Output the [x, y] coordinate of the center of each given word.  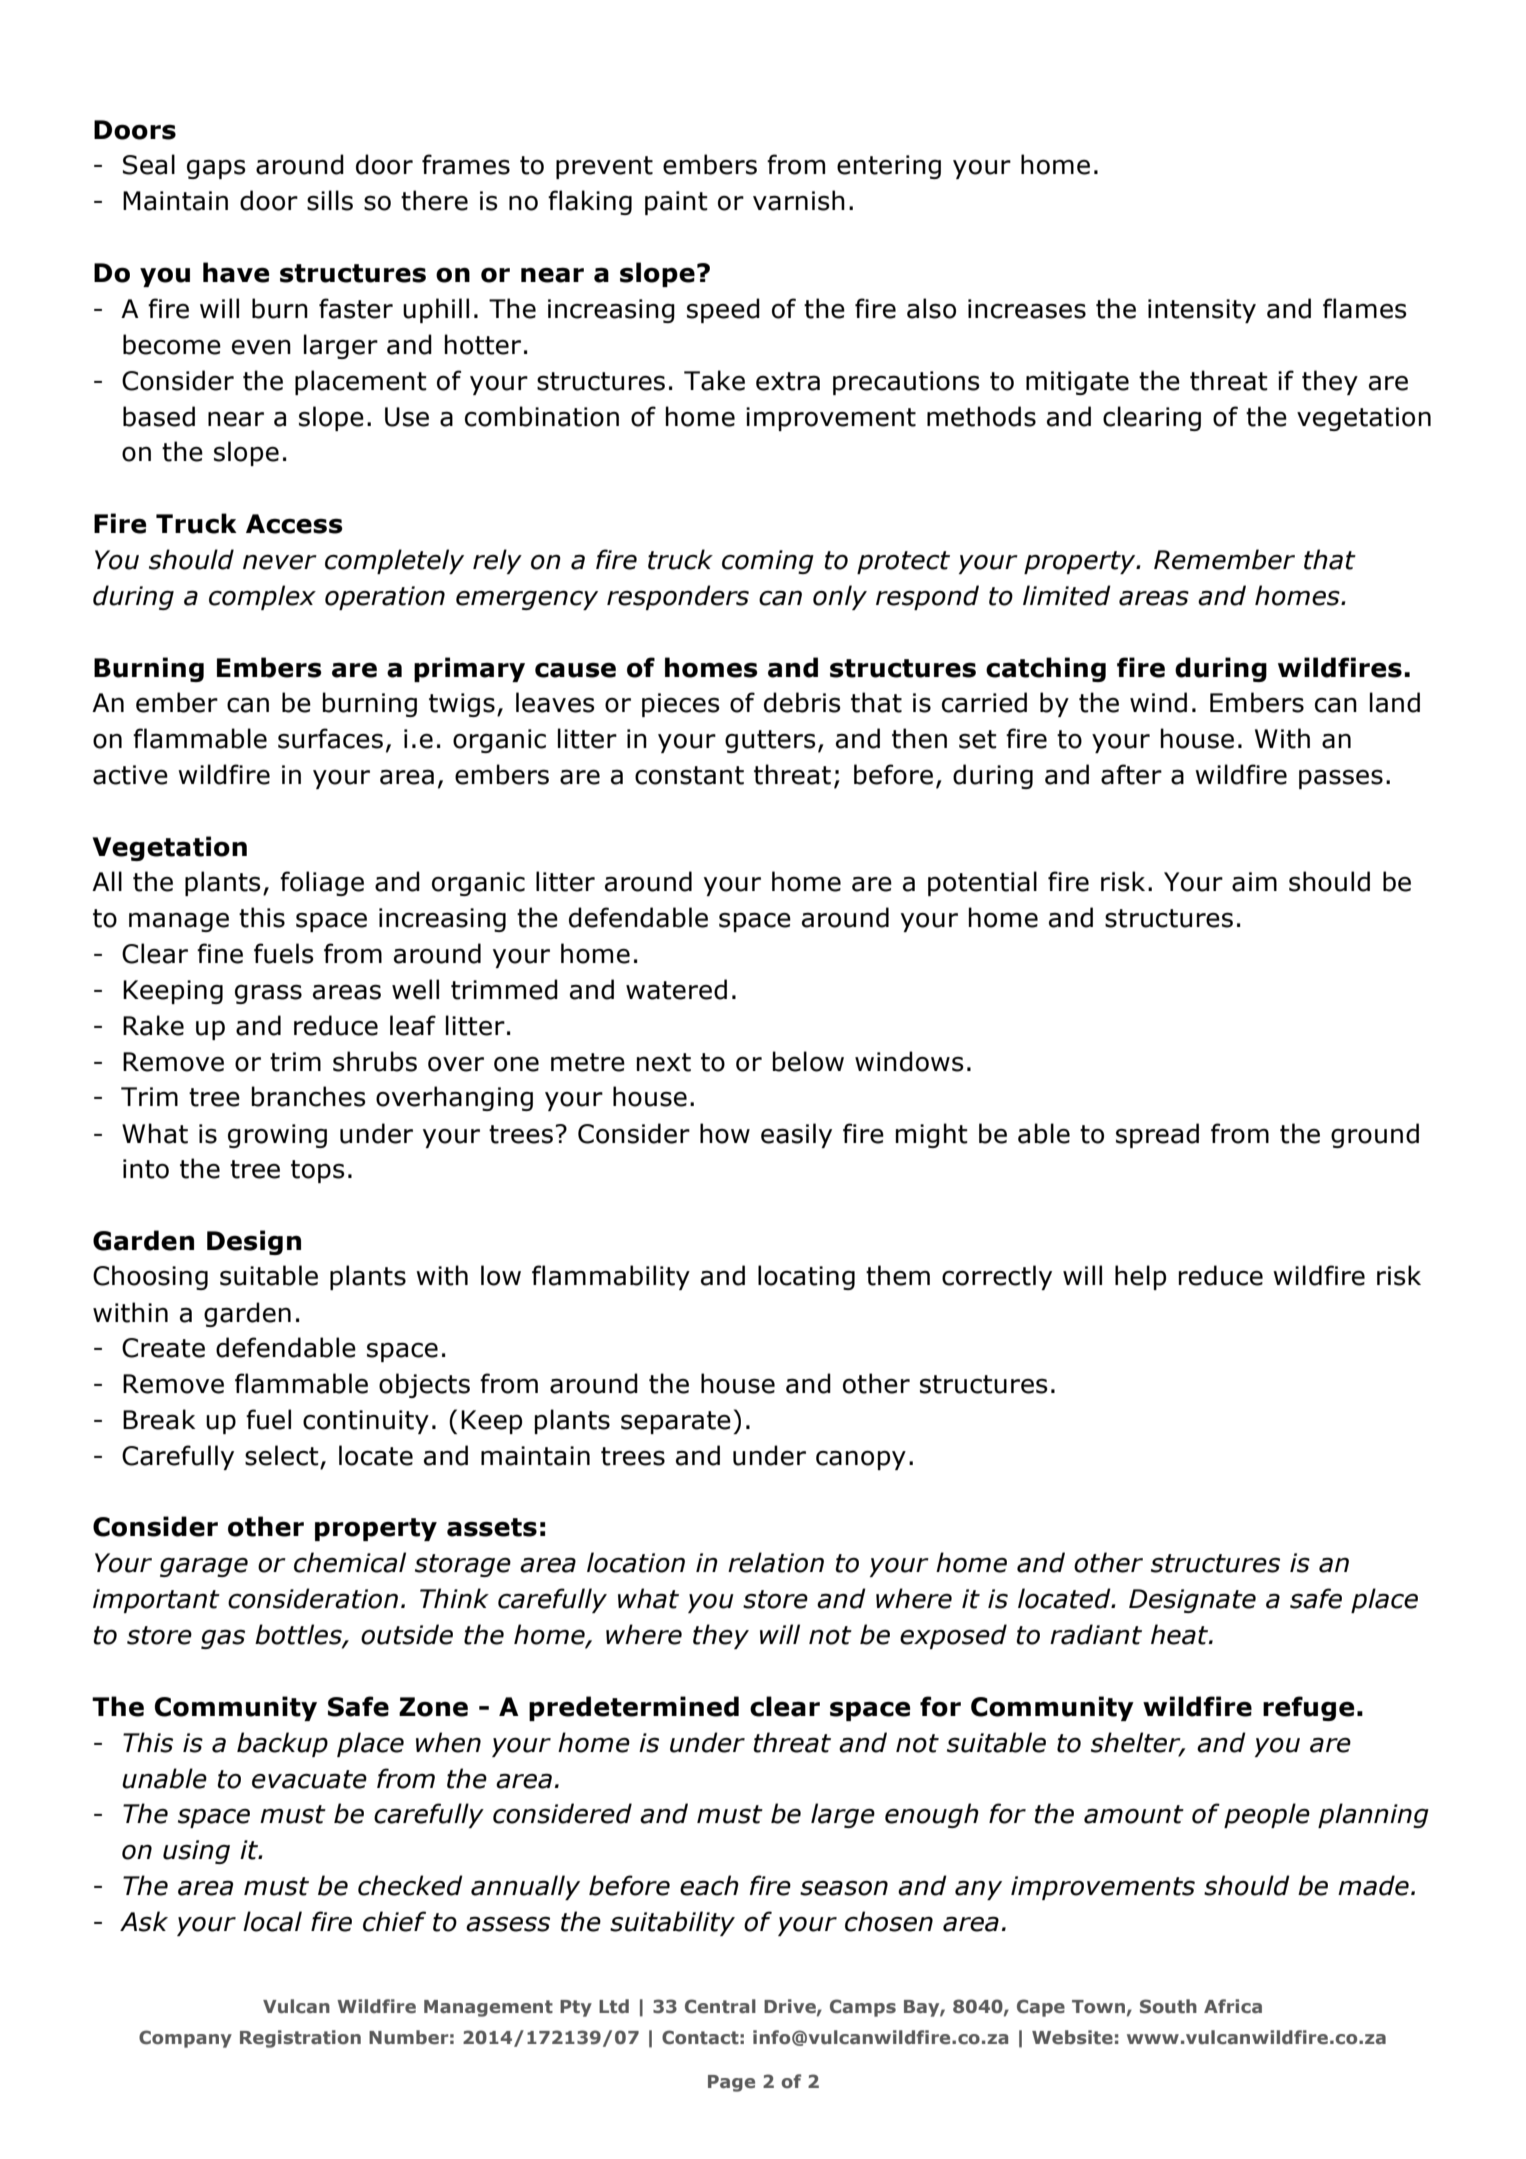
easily [796, 1135]
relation [776, 1562]
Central [720, 2006]
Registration [300, 2039]
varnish [799, 200]
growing [277, 1136]
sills [330, 200]
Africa [1233, 2006]
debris [802, 702]
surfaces [330, 738]
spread [1157, 1135]
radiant [1096, 1634]
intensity [1202, 311]
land [1395, 702]
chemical [350, 1562]
